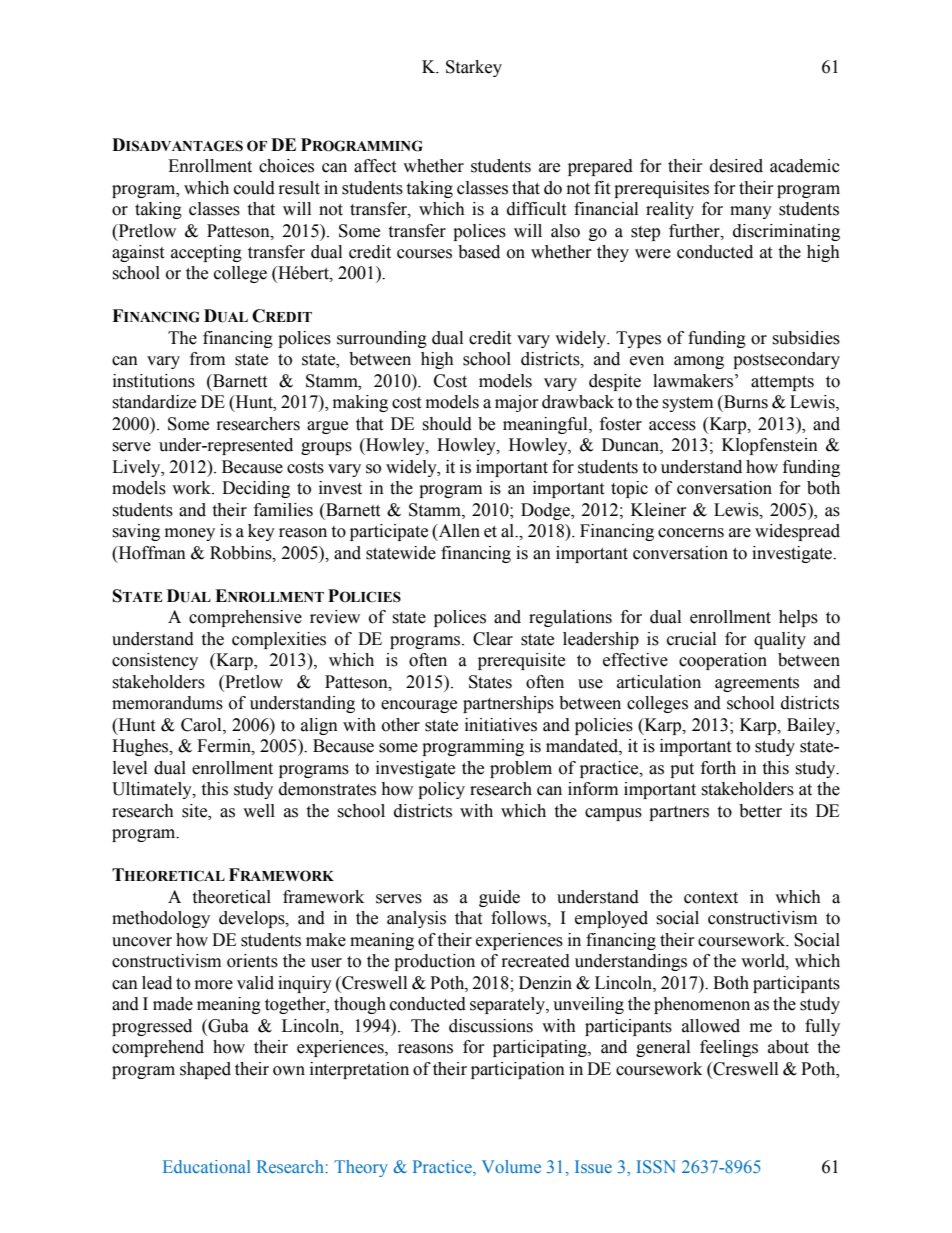 This page has width=952, height=1233. What do you see at coordinates (711, 898) in the page?
I see `context` at bounding box center [711, 898].
